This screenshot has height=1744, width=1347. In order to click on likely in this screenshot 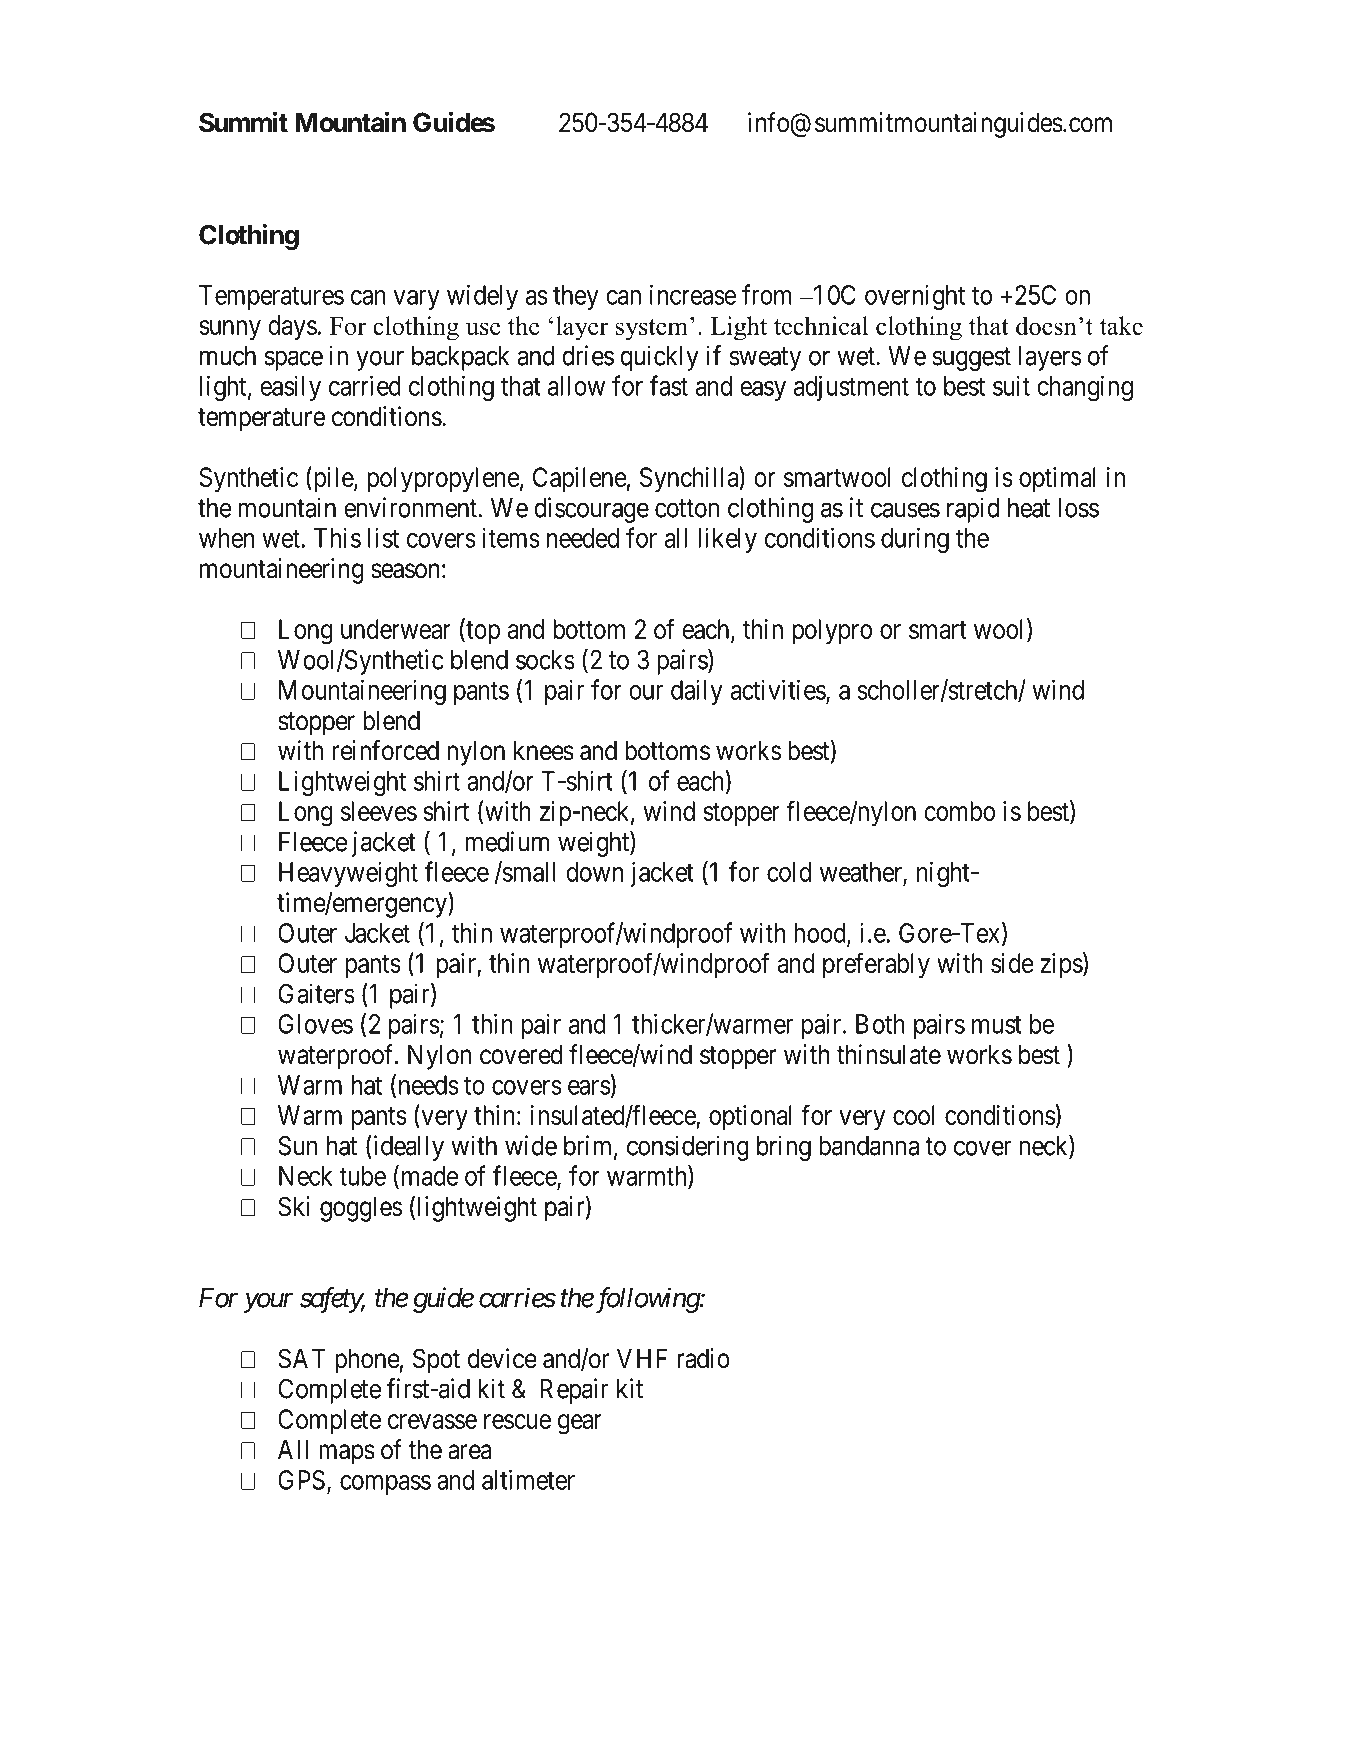, I will do `click(727, 540)`.
